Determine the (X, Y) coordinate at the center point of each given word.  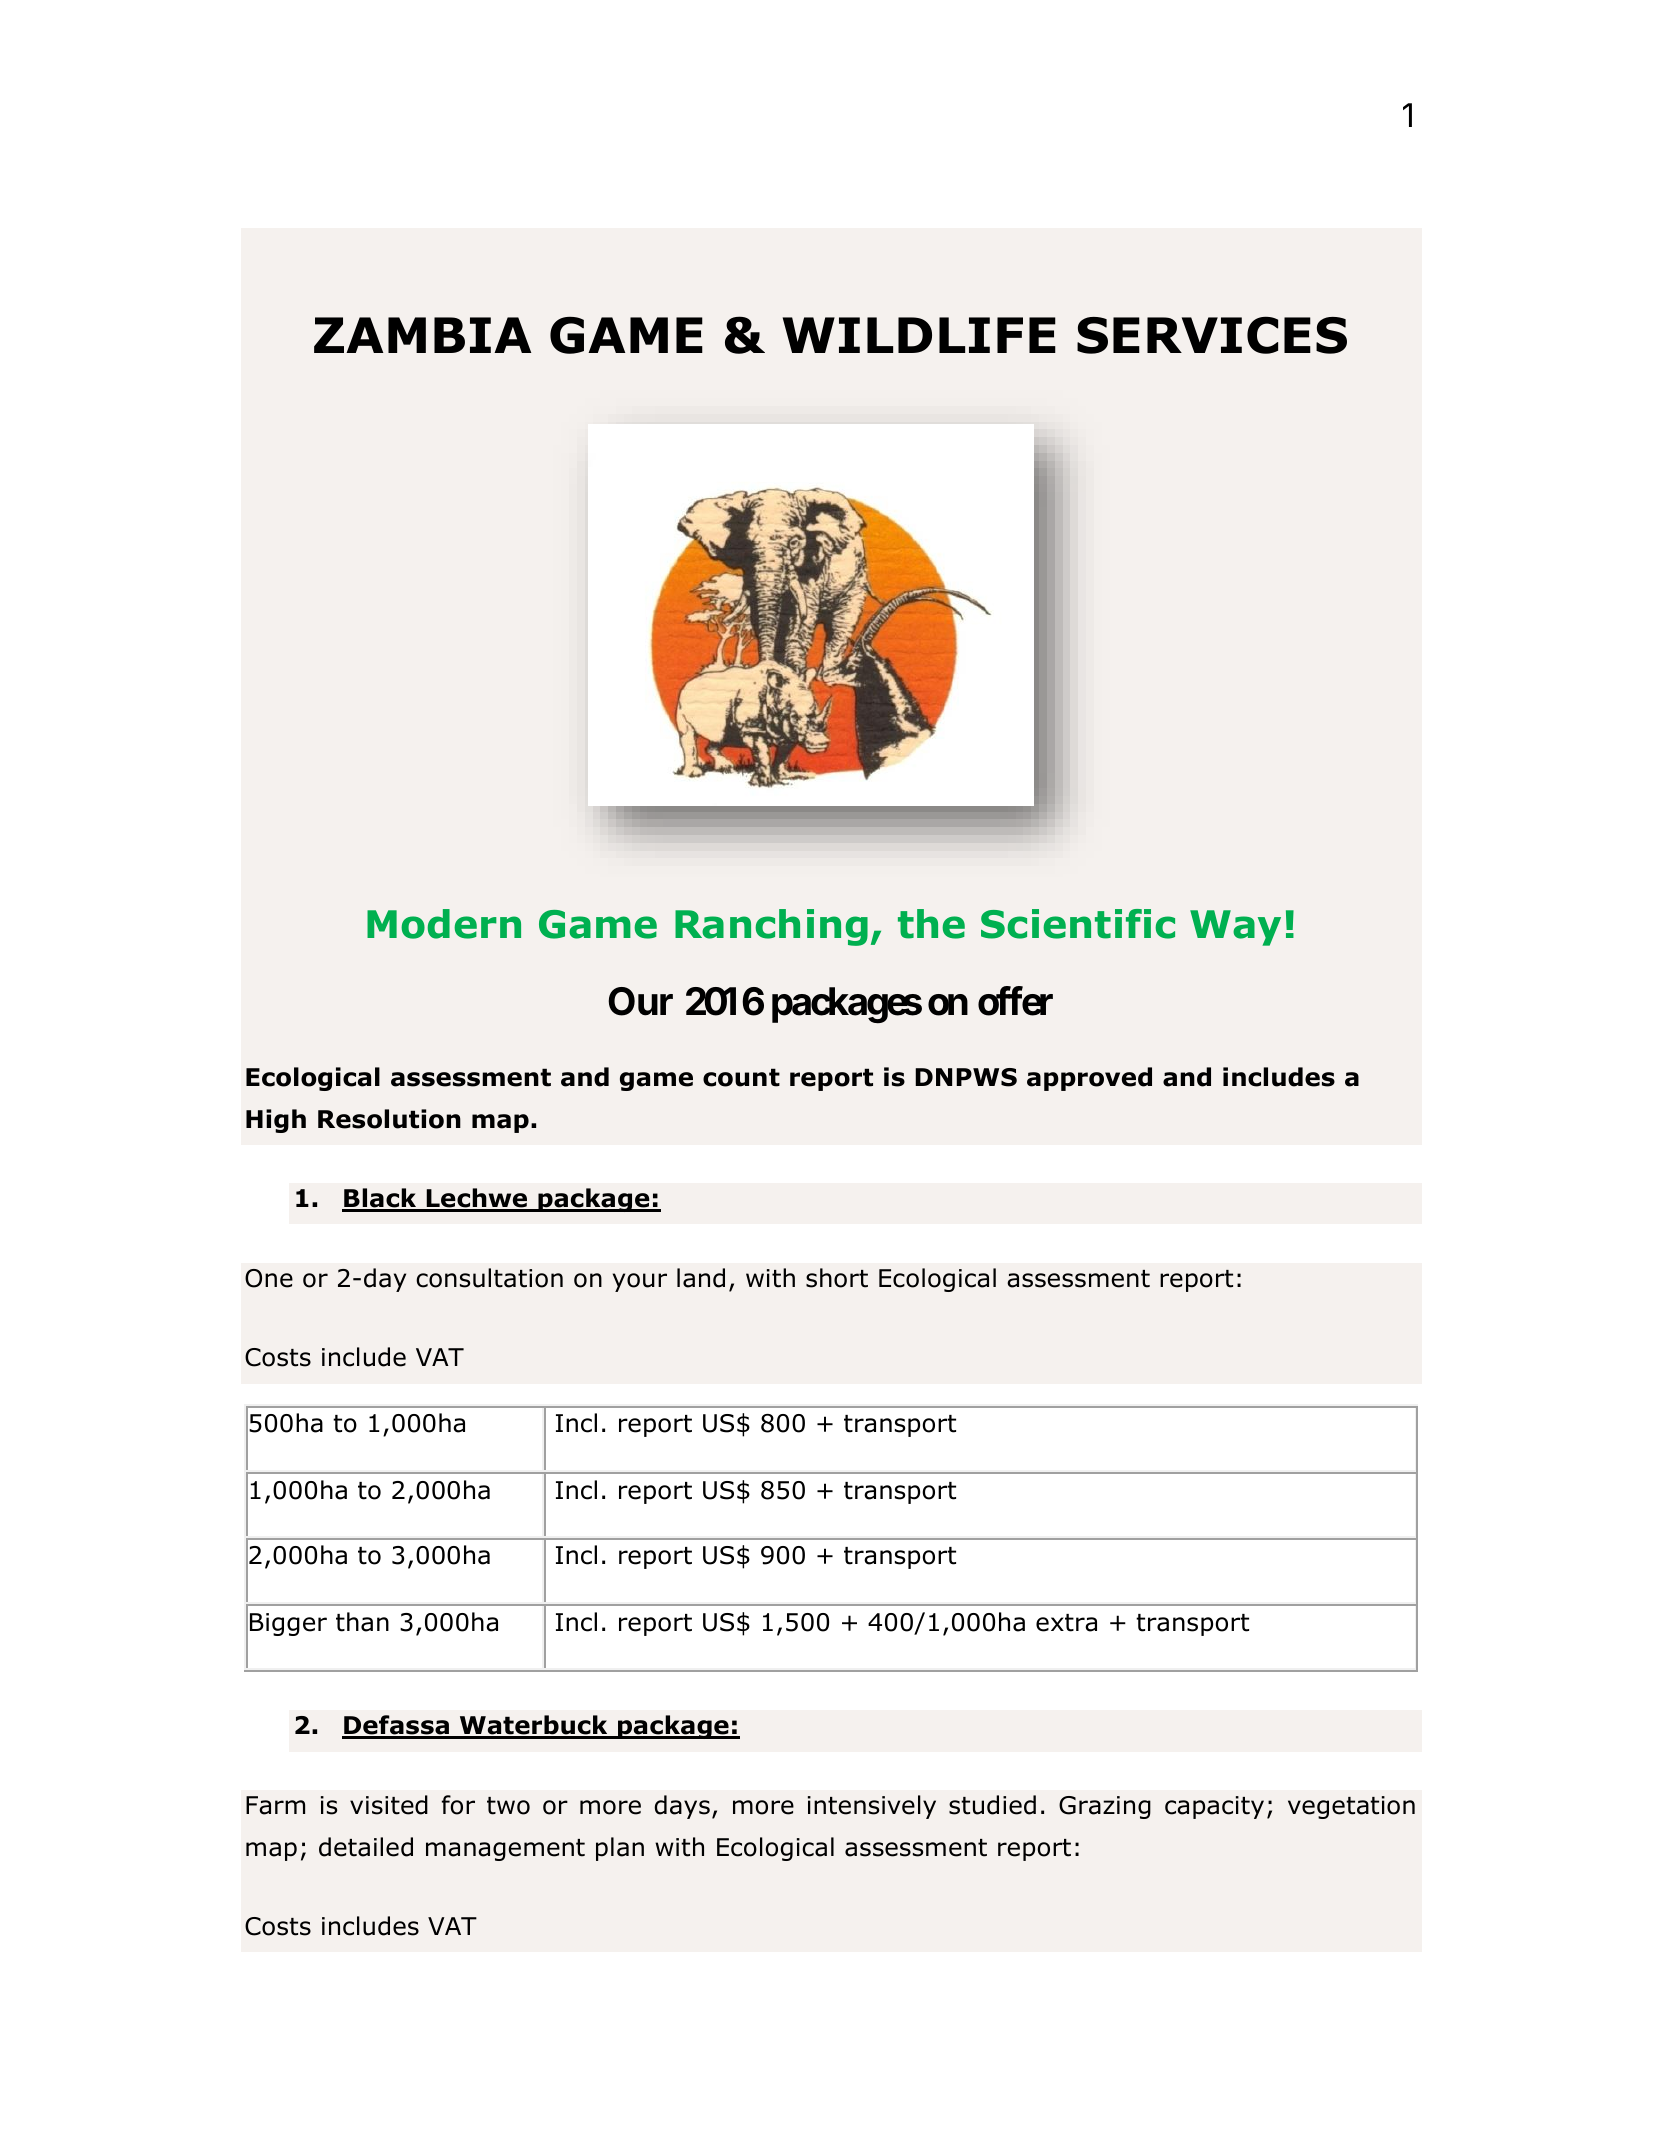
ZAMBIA (422, 335)
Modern (444, 924)
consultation (489, 1278)
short (837, 1278)
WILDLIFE (919, 335)
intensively (872, 1807)
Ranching (771, 927)
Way (1235, 928)
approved (1089, 1079)
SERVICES (1212, 335)
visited (389, 1805)
